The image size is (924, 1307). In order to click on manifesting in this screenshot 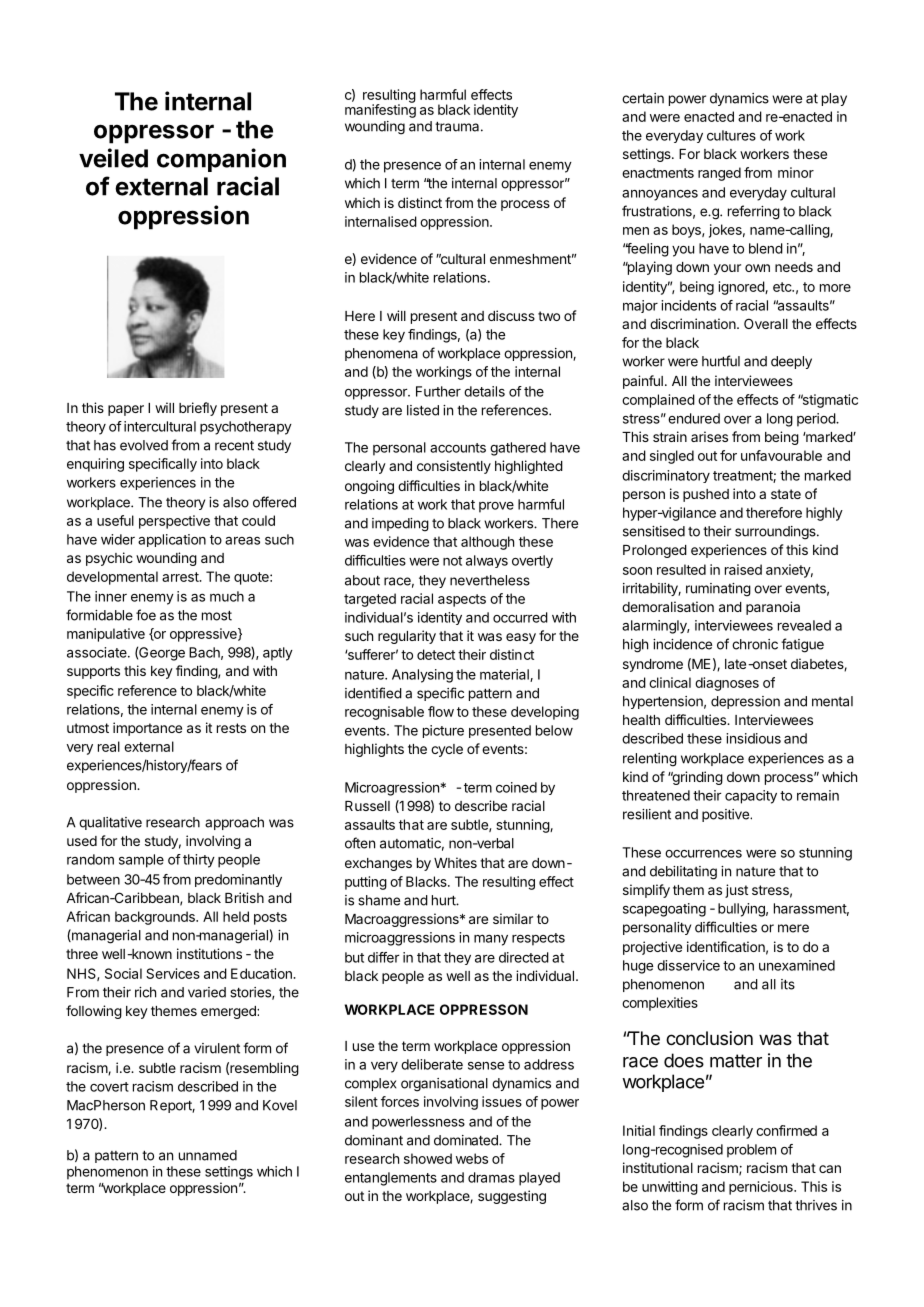, I will do `click(380, 110)`.
